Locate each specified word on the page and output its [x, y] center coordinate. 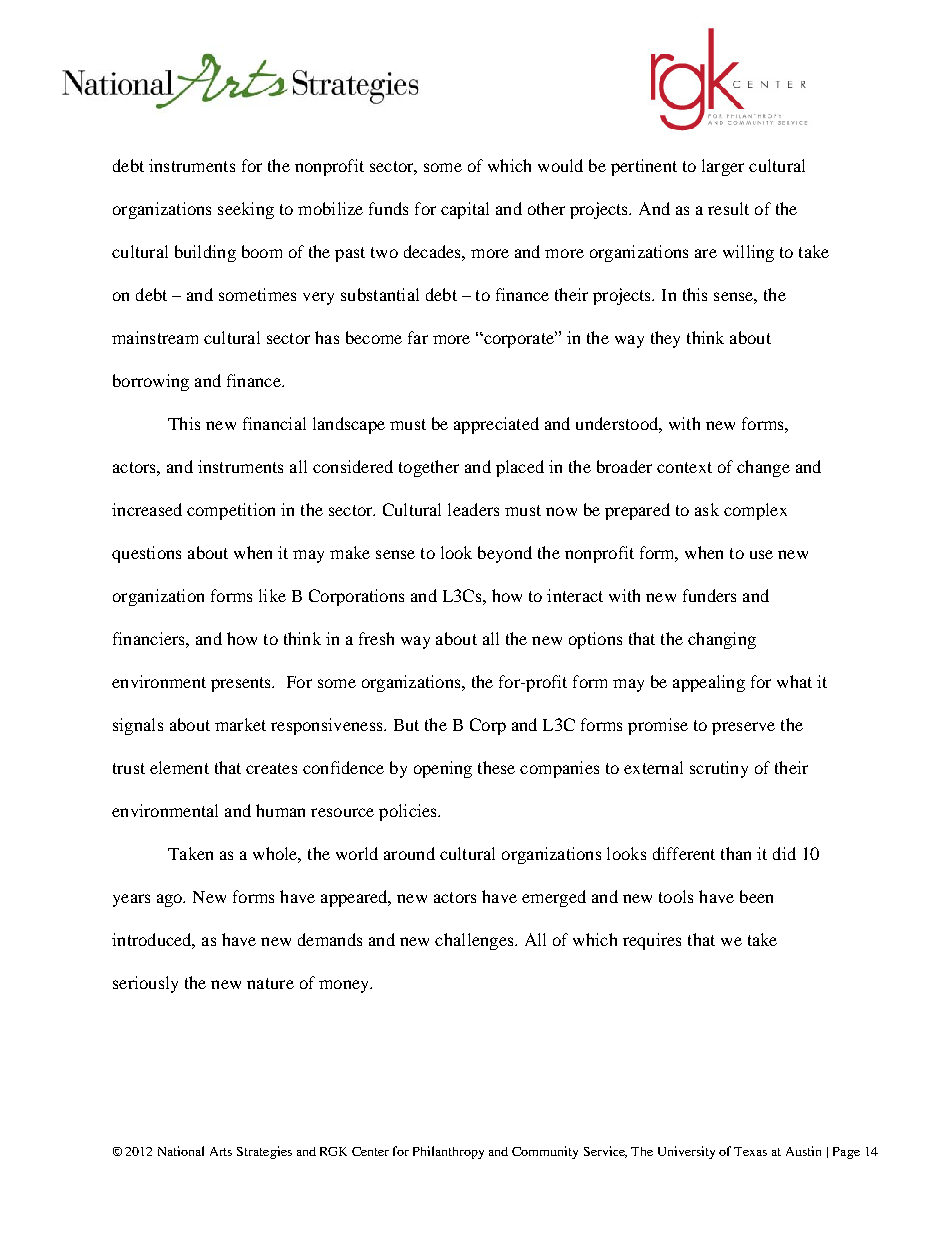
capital [465, 210]
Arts [221, 1151]
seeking [246, 210]
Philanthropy [448, 1152]
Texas [750, 1151]
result [728, 208]
